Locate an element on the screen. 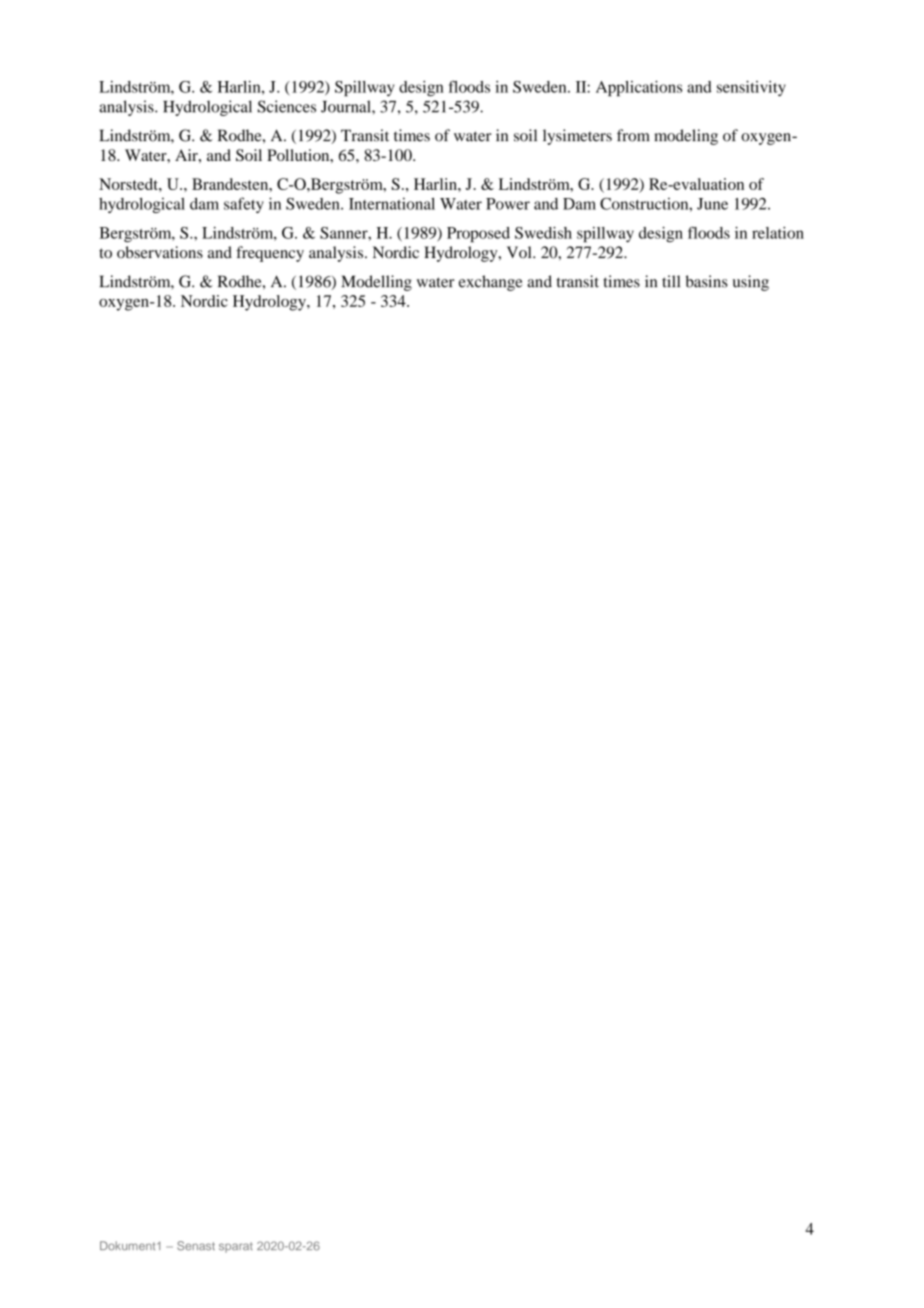  relation is located at coordinates (778, 233).
